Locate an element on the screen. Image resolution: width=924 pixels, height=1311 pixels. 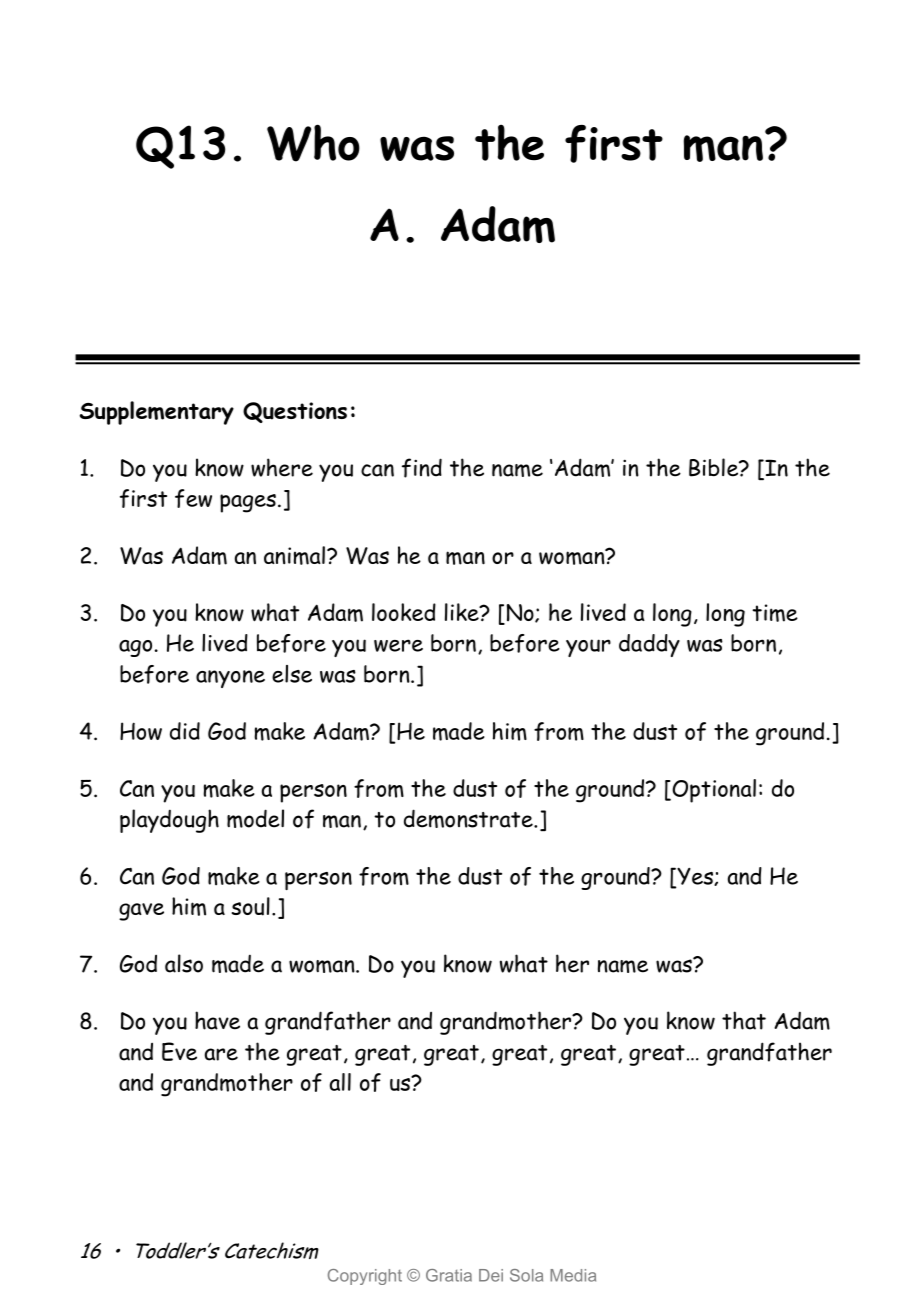
daddy is located at coordinates (649, 645).
